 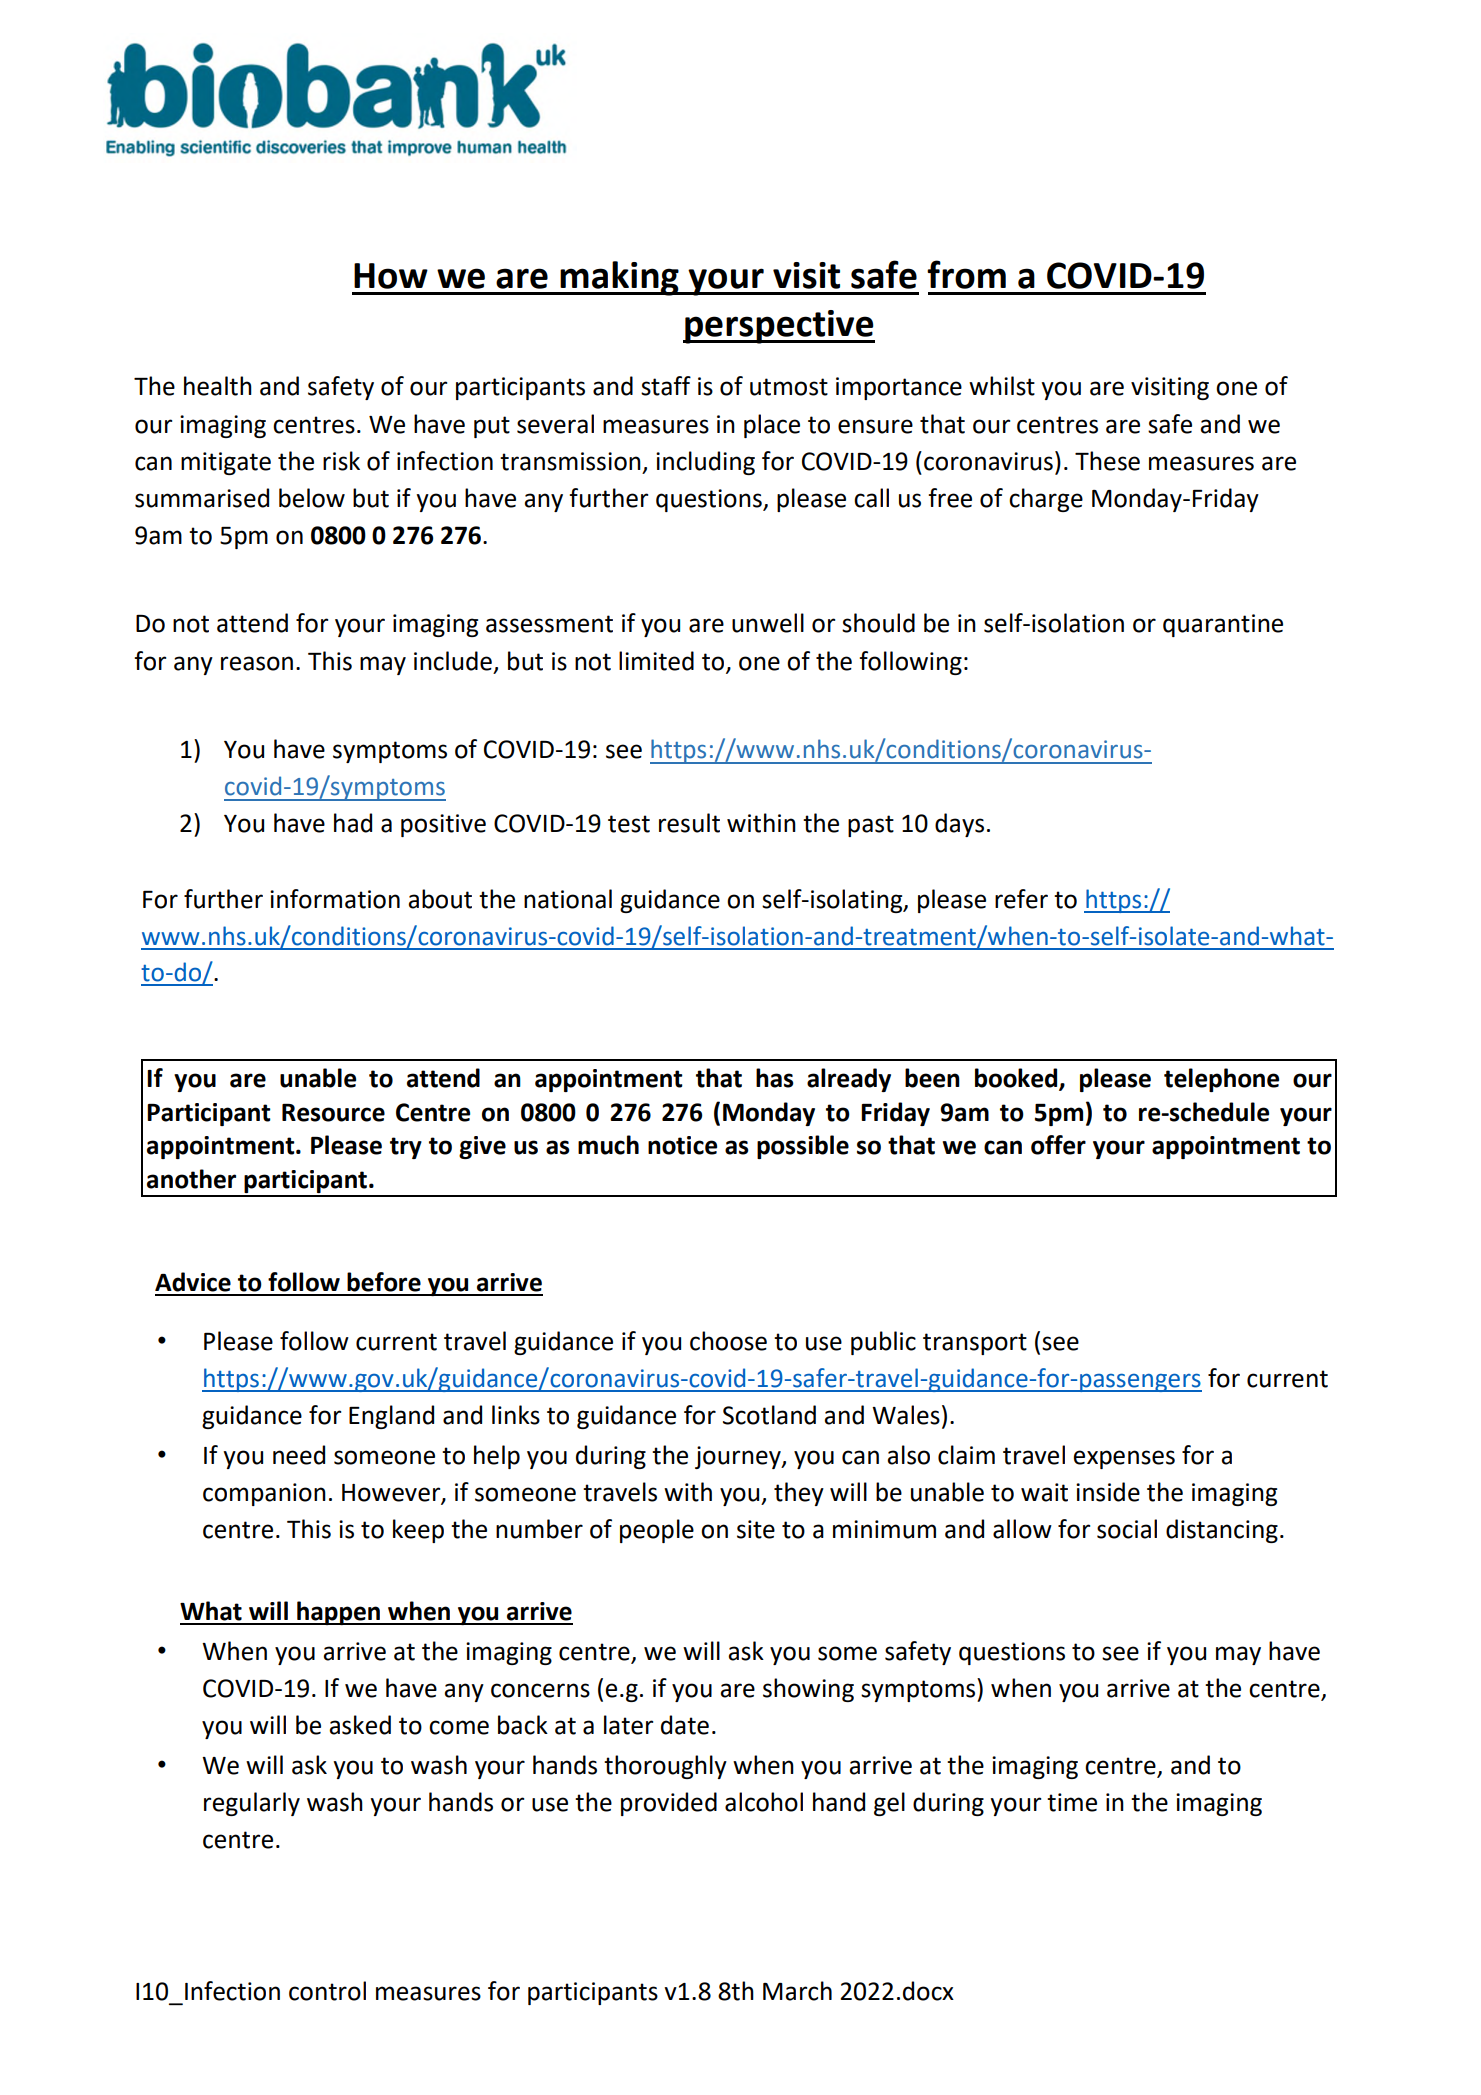 What do you see at coordinates (682, 1145) in the image?
I see `notice` at bounding box center [682, 1145].
